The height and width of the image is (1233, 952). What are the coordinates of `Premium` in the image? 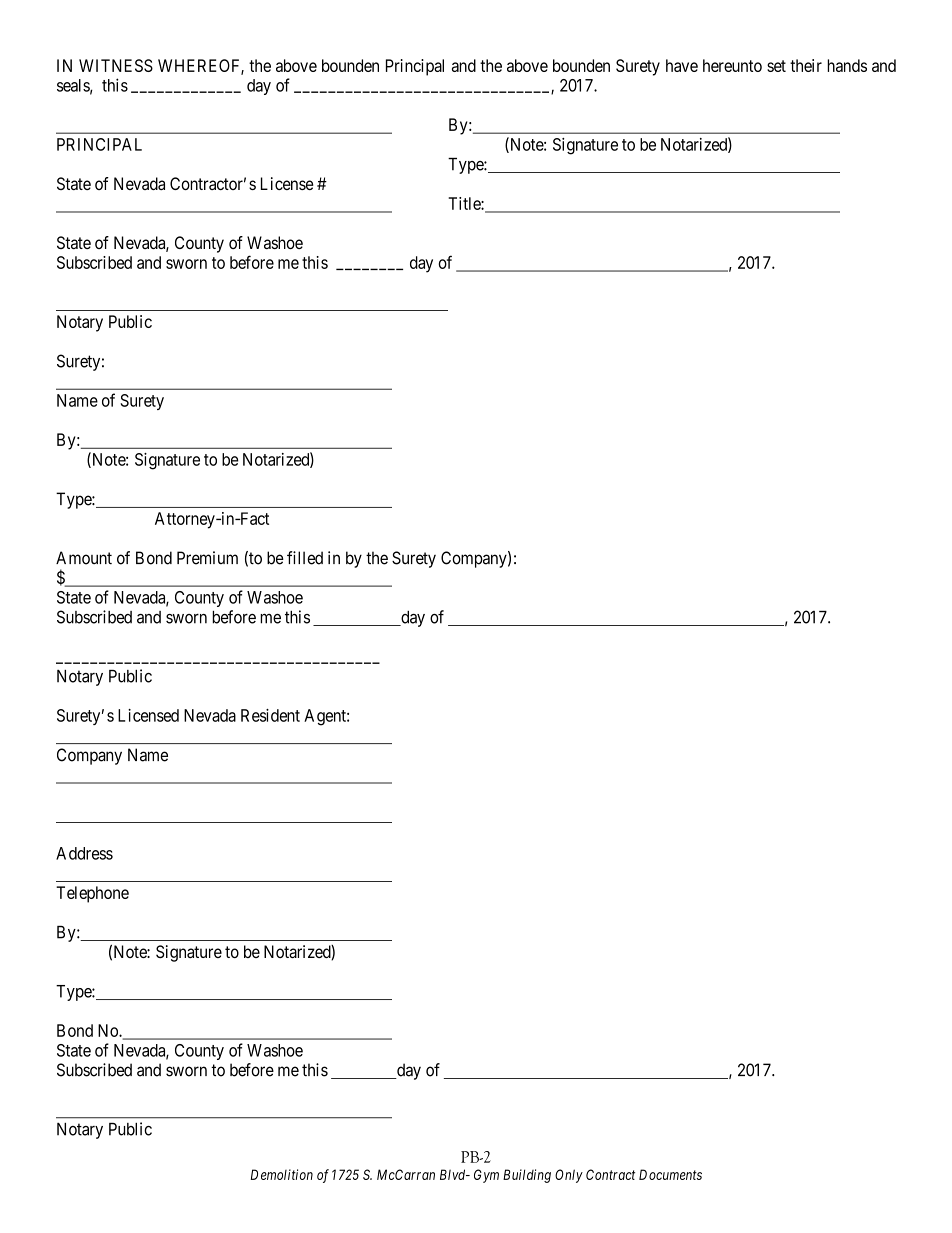 It's located at (207, 558).
